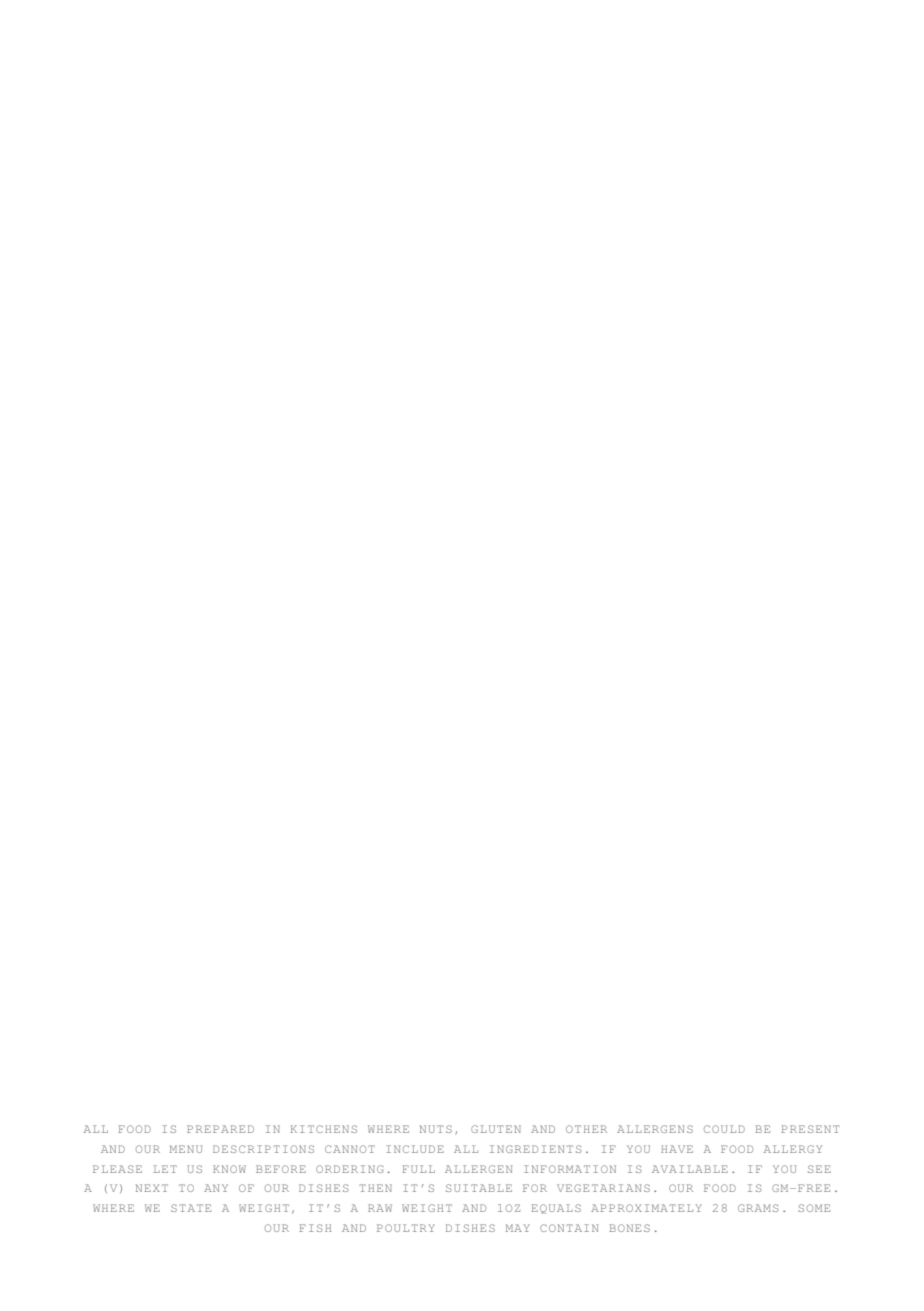 Image resolution: width=924 pixels, height=1311 pixels. I want to click on MAY, so click(518, 1228).
